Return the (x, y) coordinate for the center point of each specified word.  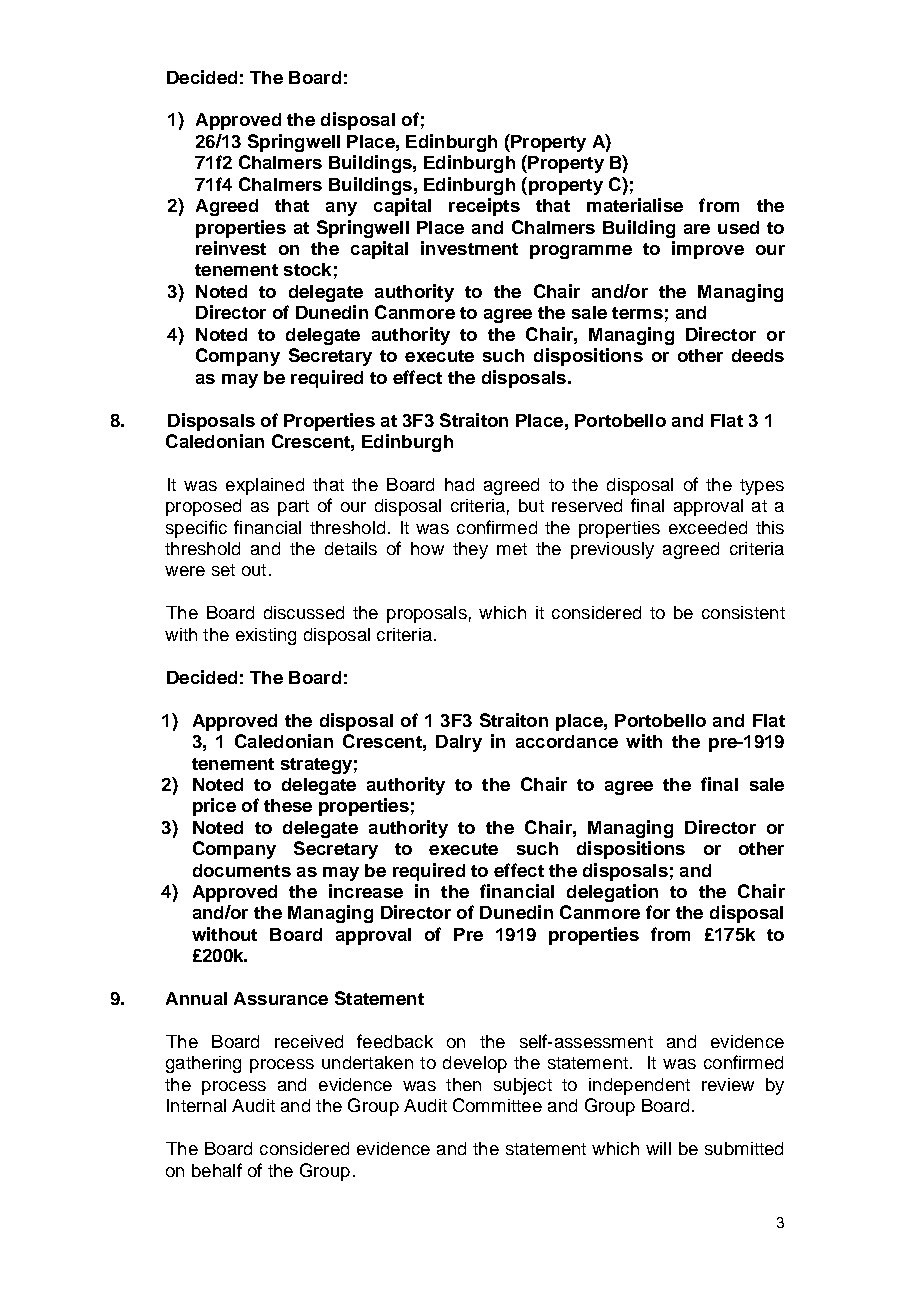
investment (469, 248)
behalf (217, 1170)
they (470, 550)
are (697, 229)
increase (366, 891)
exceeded (708, 527)
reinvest (231, 248)
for (658, 912)
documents (242, 870)
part (293, 508)
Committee (497, 1105)
